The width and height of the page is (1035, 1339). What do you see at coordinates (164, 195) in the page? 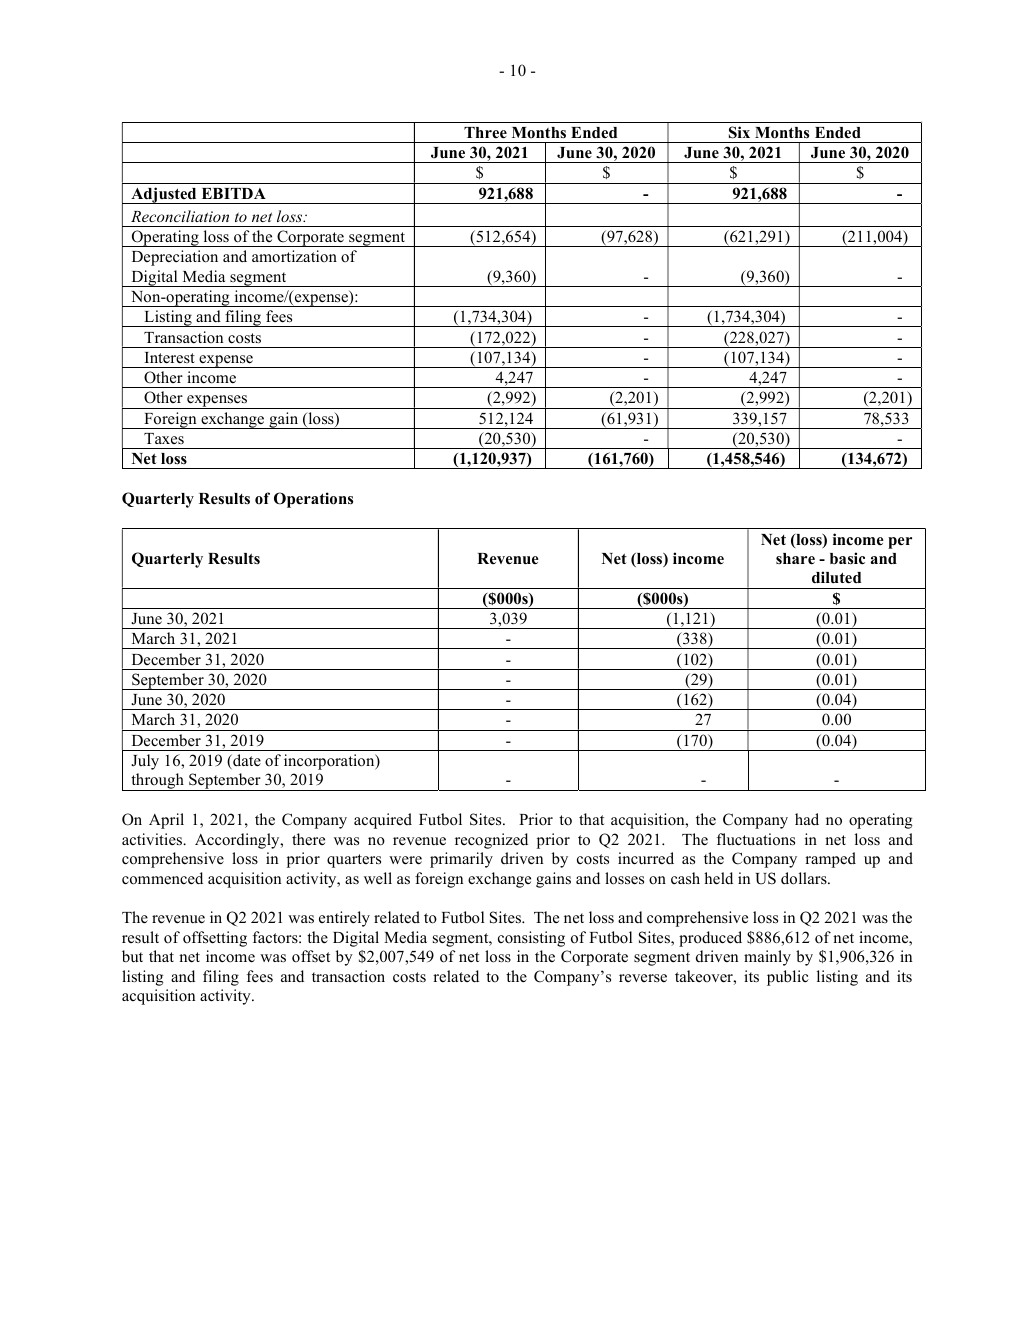
I see `Adjusted` at bounding box center [164, 195].
